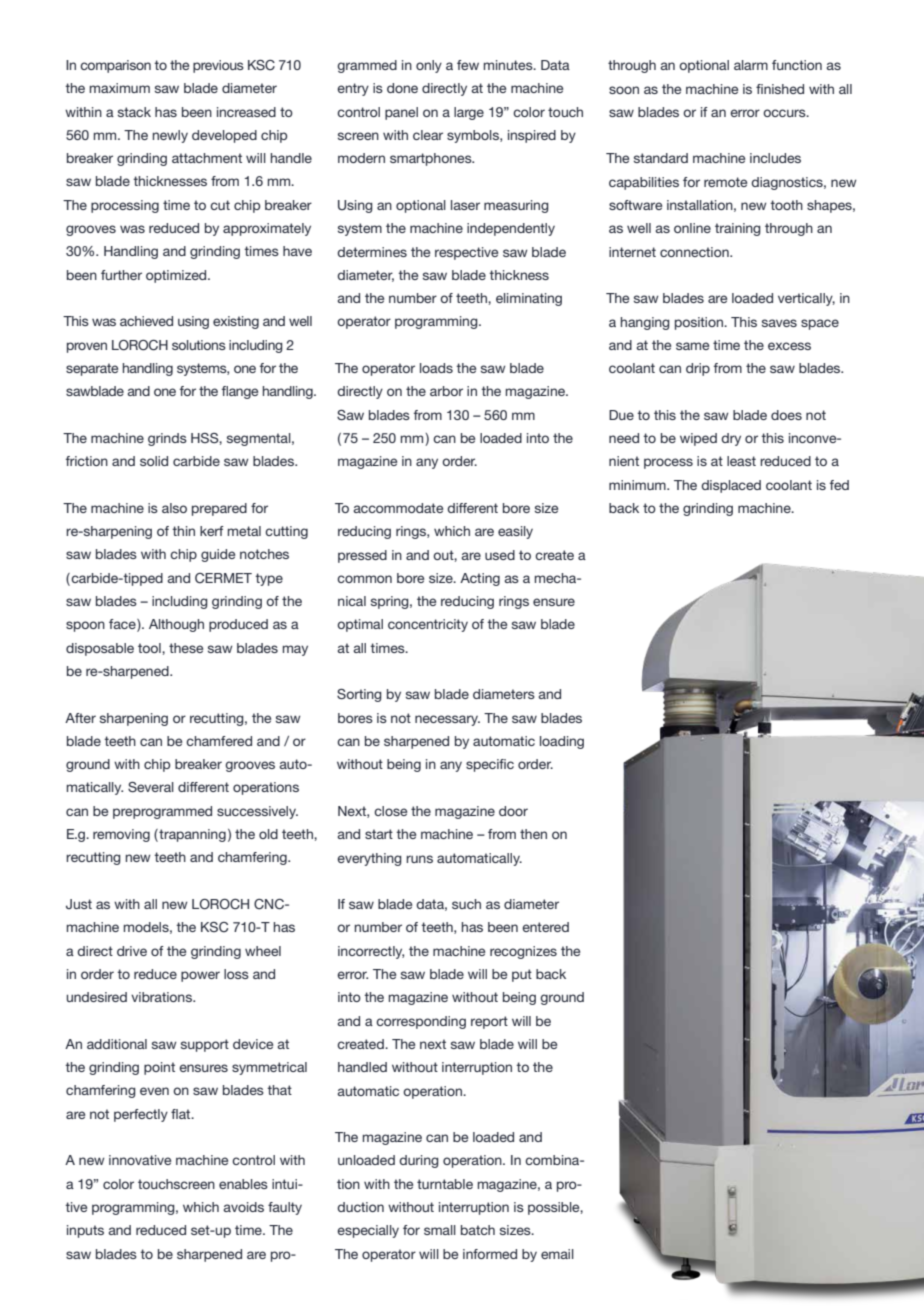 Image resolution: width=924 pixels, height=1308 pixels. What do you see at coordinates (447, 720) in the screenshot?
I see `necessary` at bounding box center [447, 720].
